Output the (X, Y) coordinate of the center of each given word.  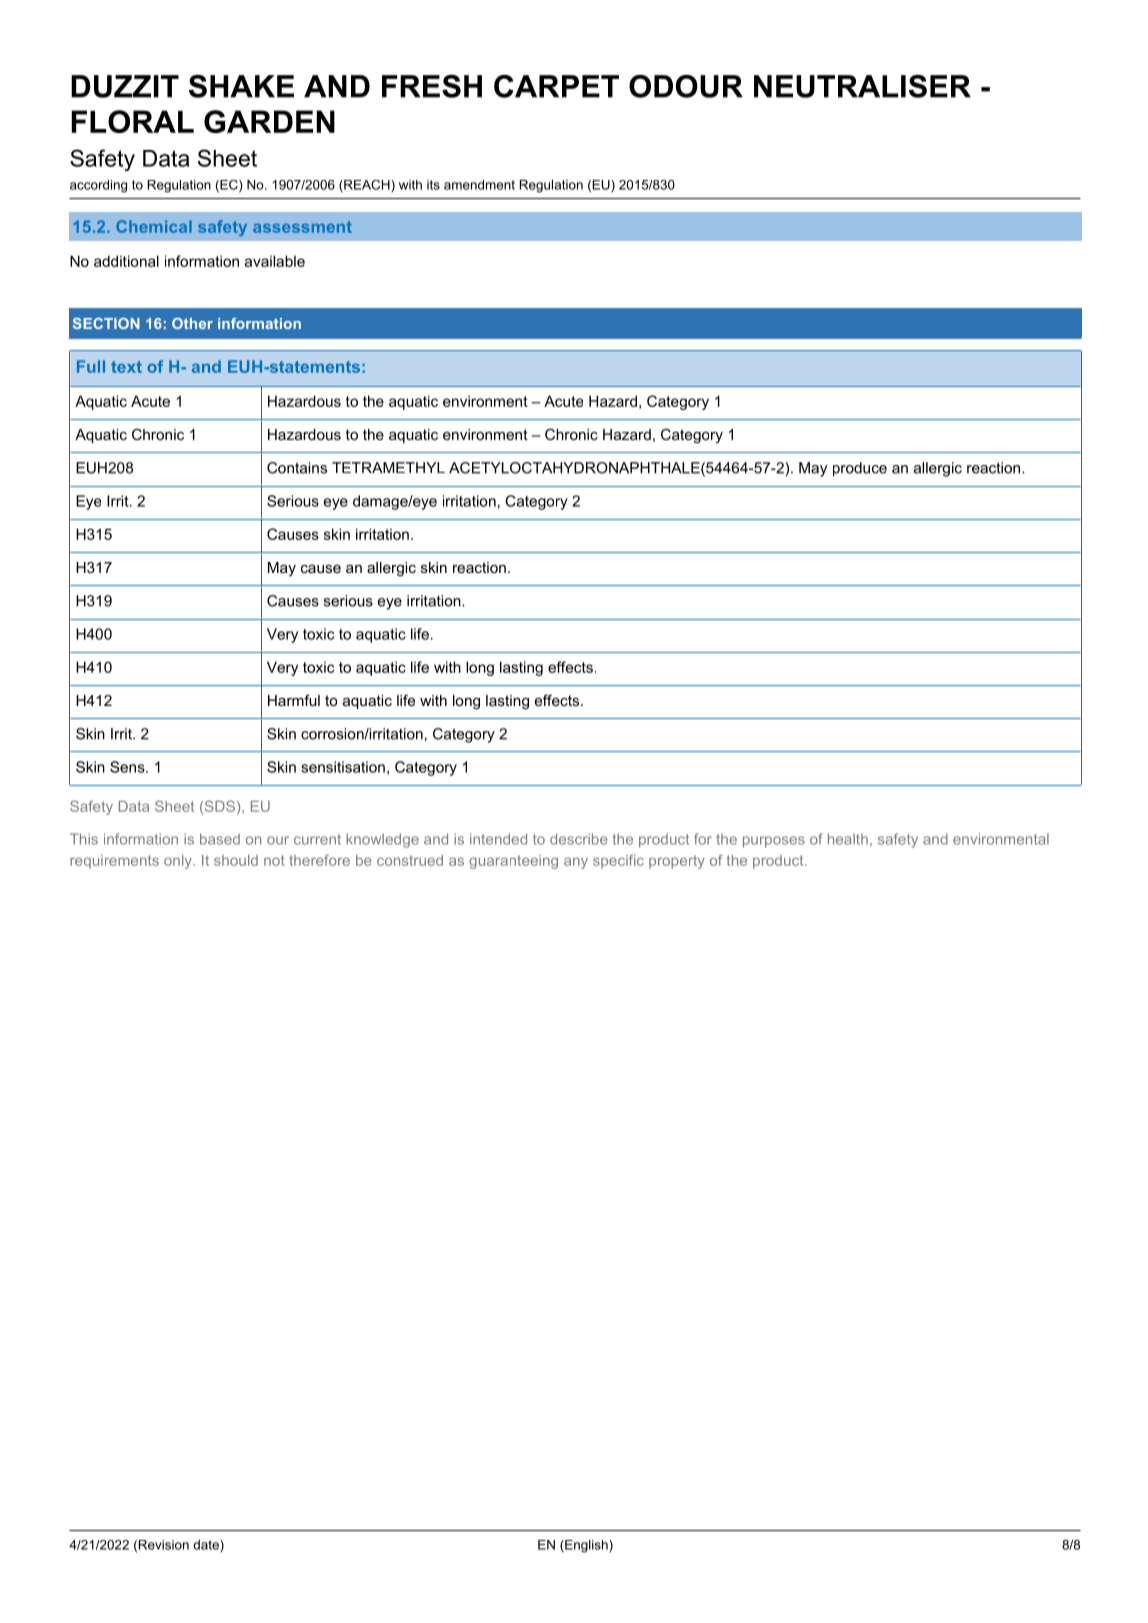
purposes (774, 842)
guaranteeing (513, 862)
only (179, 862)
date (207, 1546)
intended (498, 839)
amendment (479, 185)
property (677, 862)
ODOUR (686, 86)
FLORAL (132, 121)
